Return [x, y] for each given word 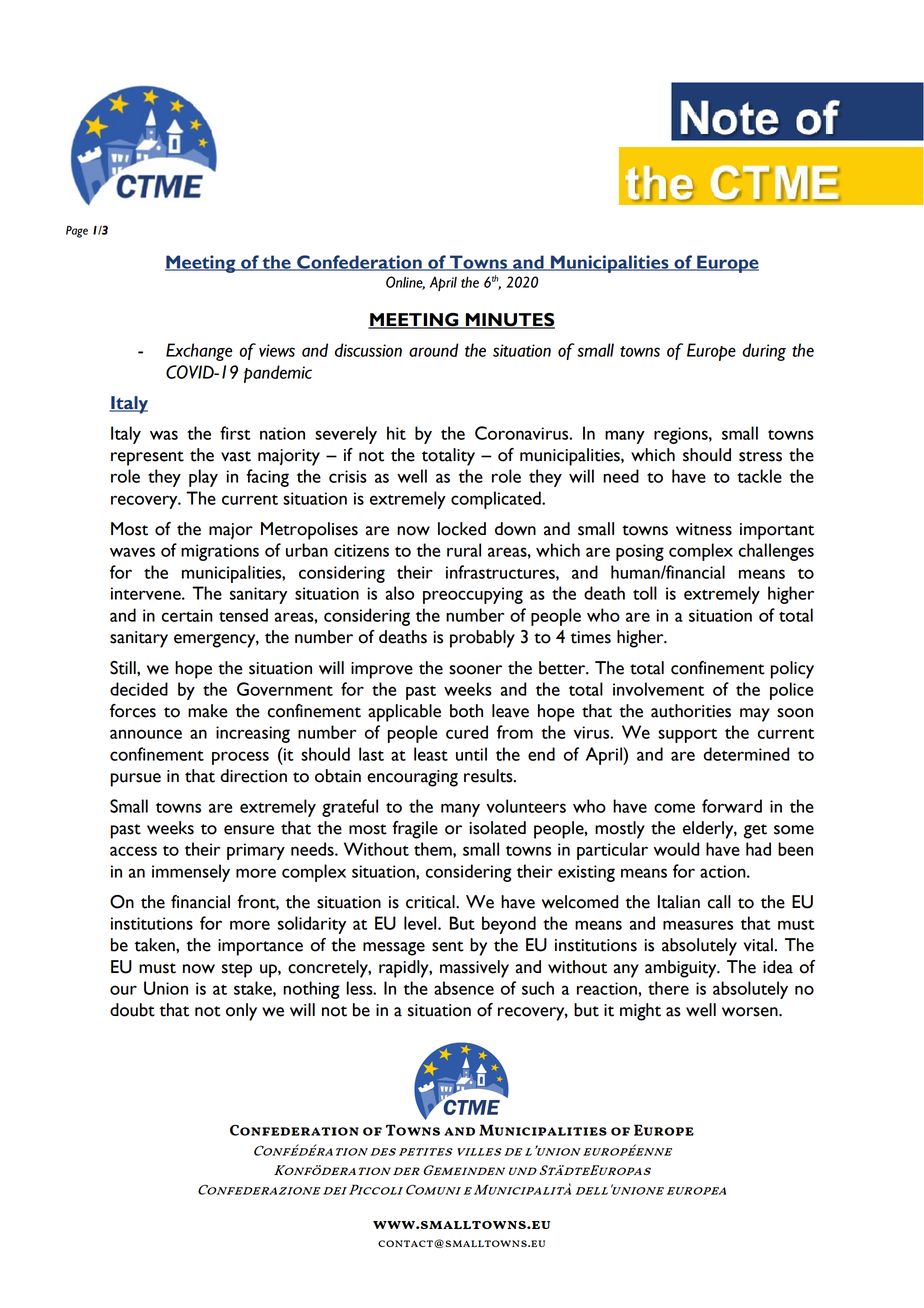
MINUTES [509, 321]
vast [236, 456]
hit [396, 433]
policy [792, 670]
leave [510, 711]
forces [133, 711]
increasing [253, 734]
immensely [191, 873]
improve [382, 670]
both [466, 711]
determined [746, 754]
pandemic [278, 374]
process [240, 758]
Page [77, 232]
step [237, 970]
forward [732, 806]
